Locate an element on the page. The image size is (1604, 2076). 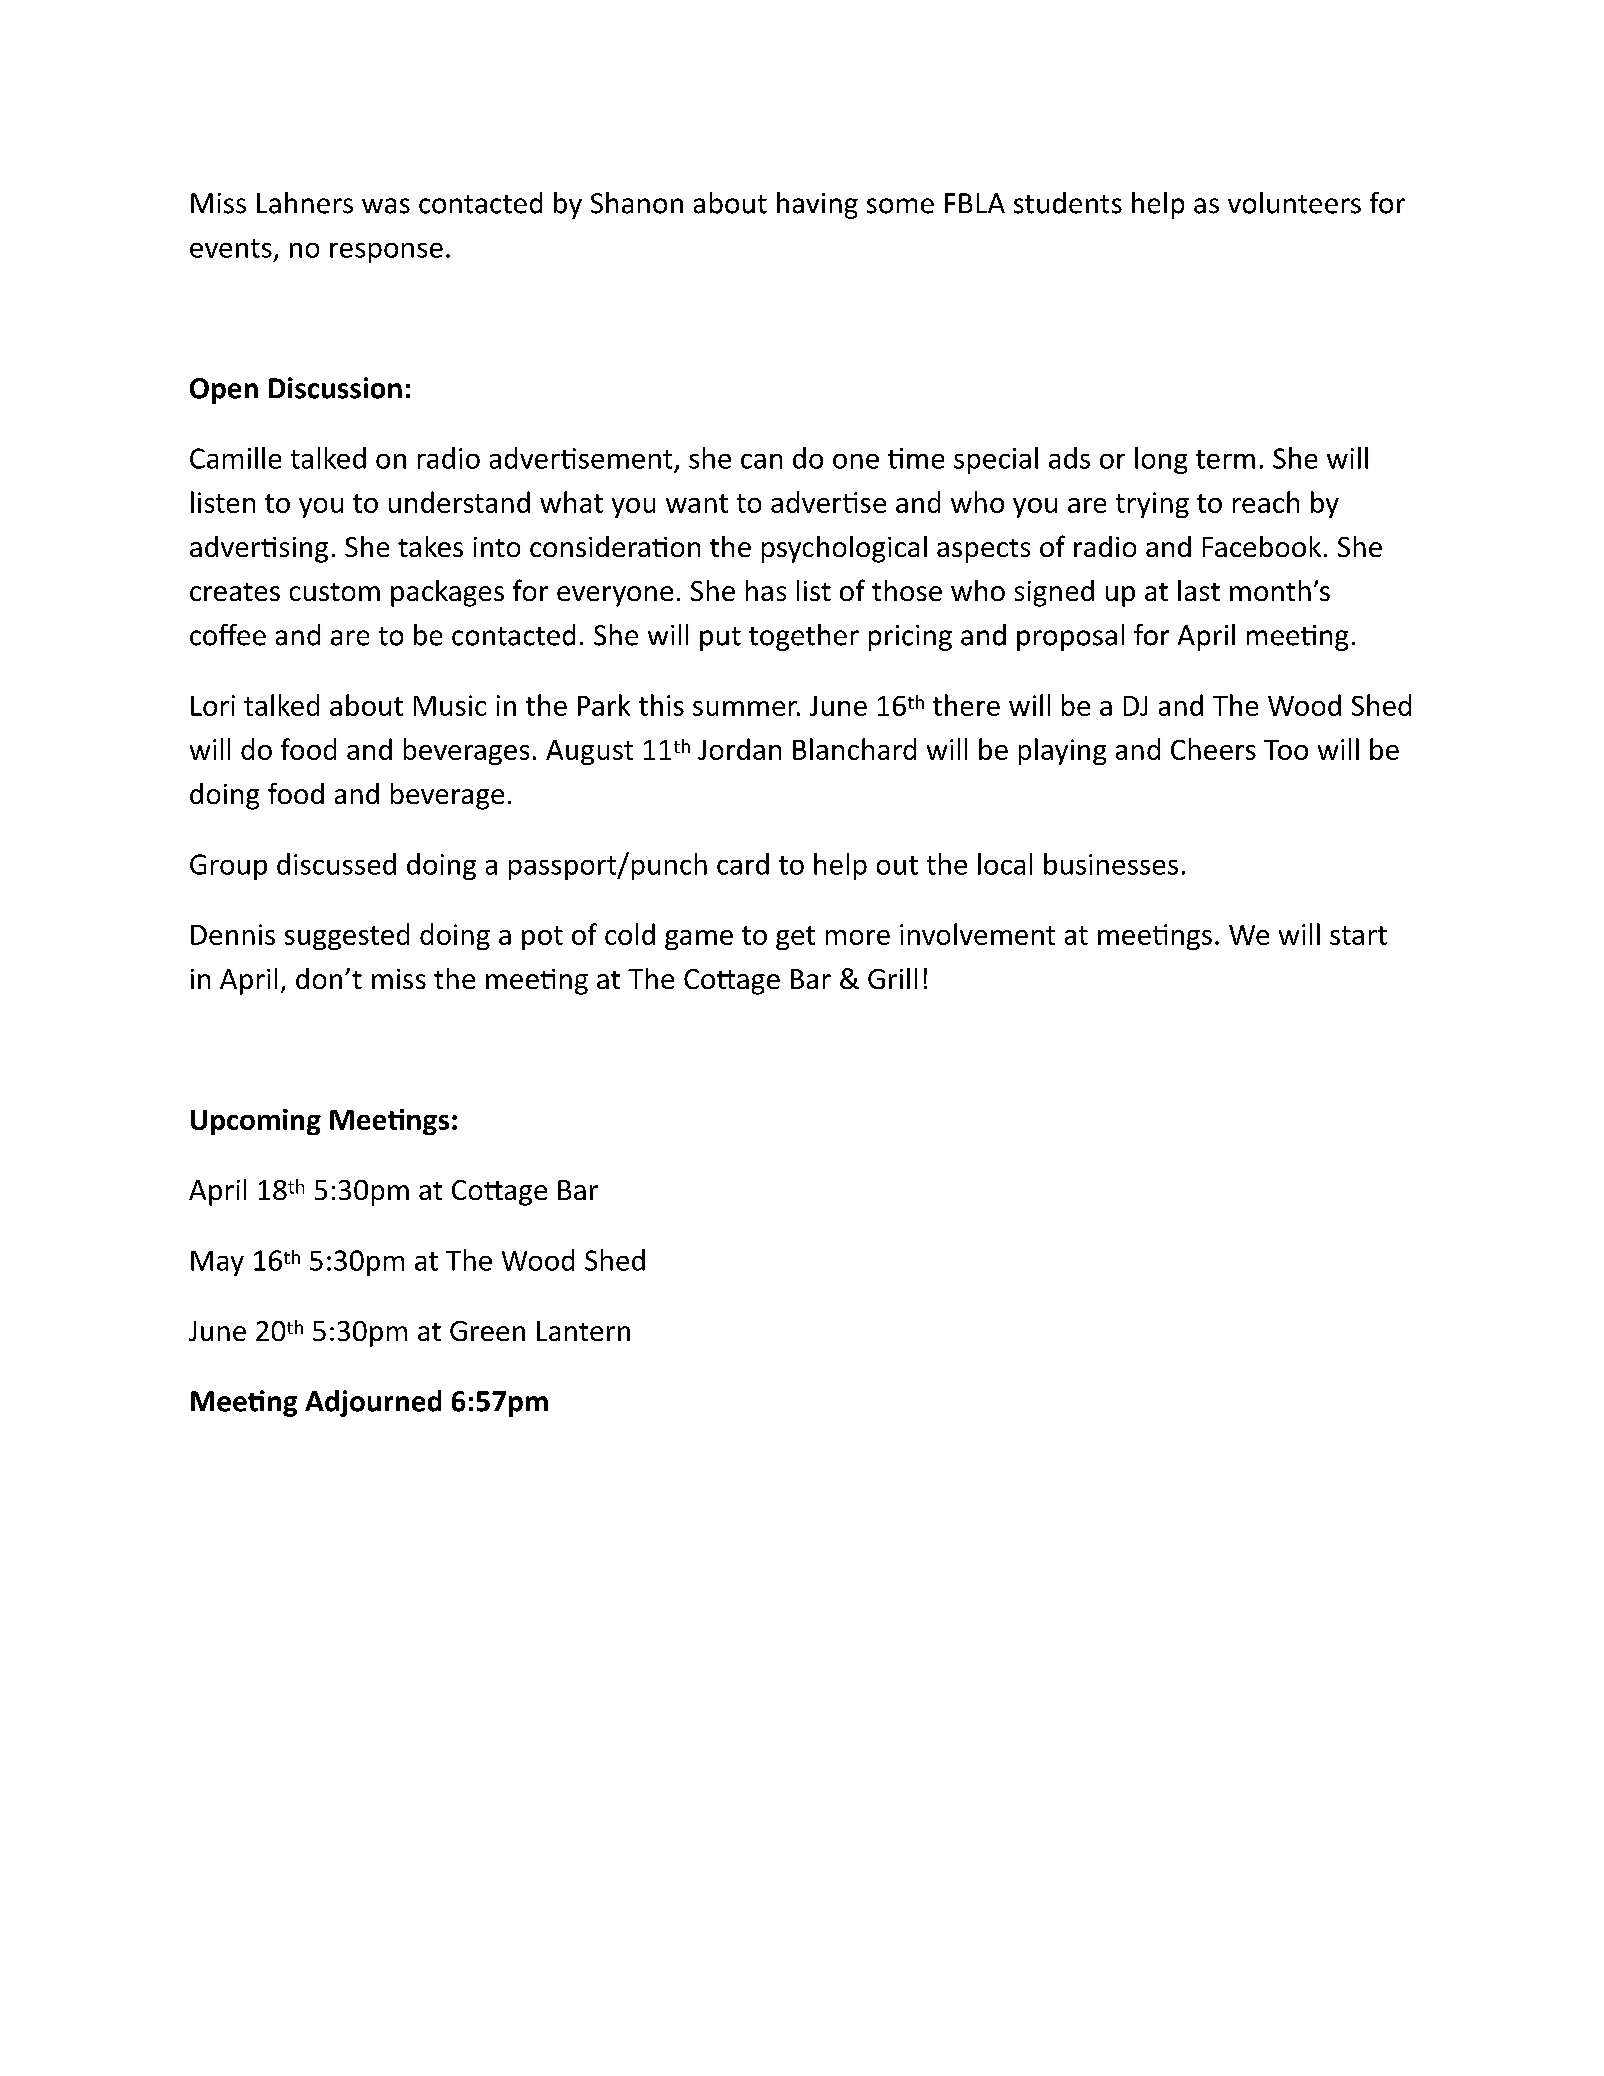
response is located at coordinates (386, 253).
